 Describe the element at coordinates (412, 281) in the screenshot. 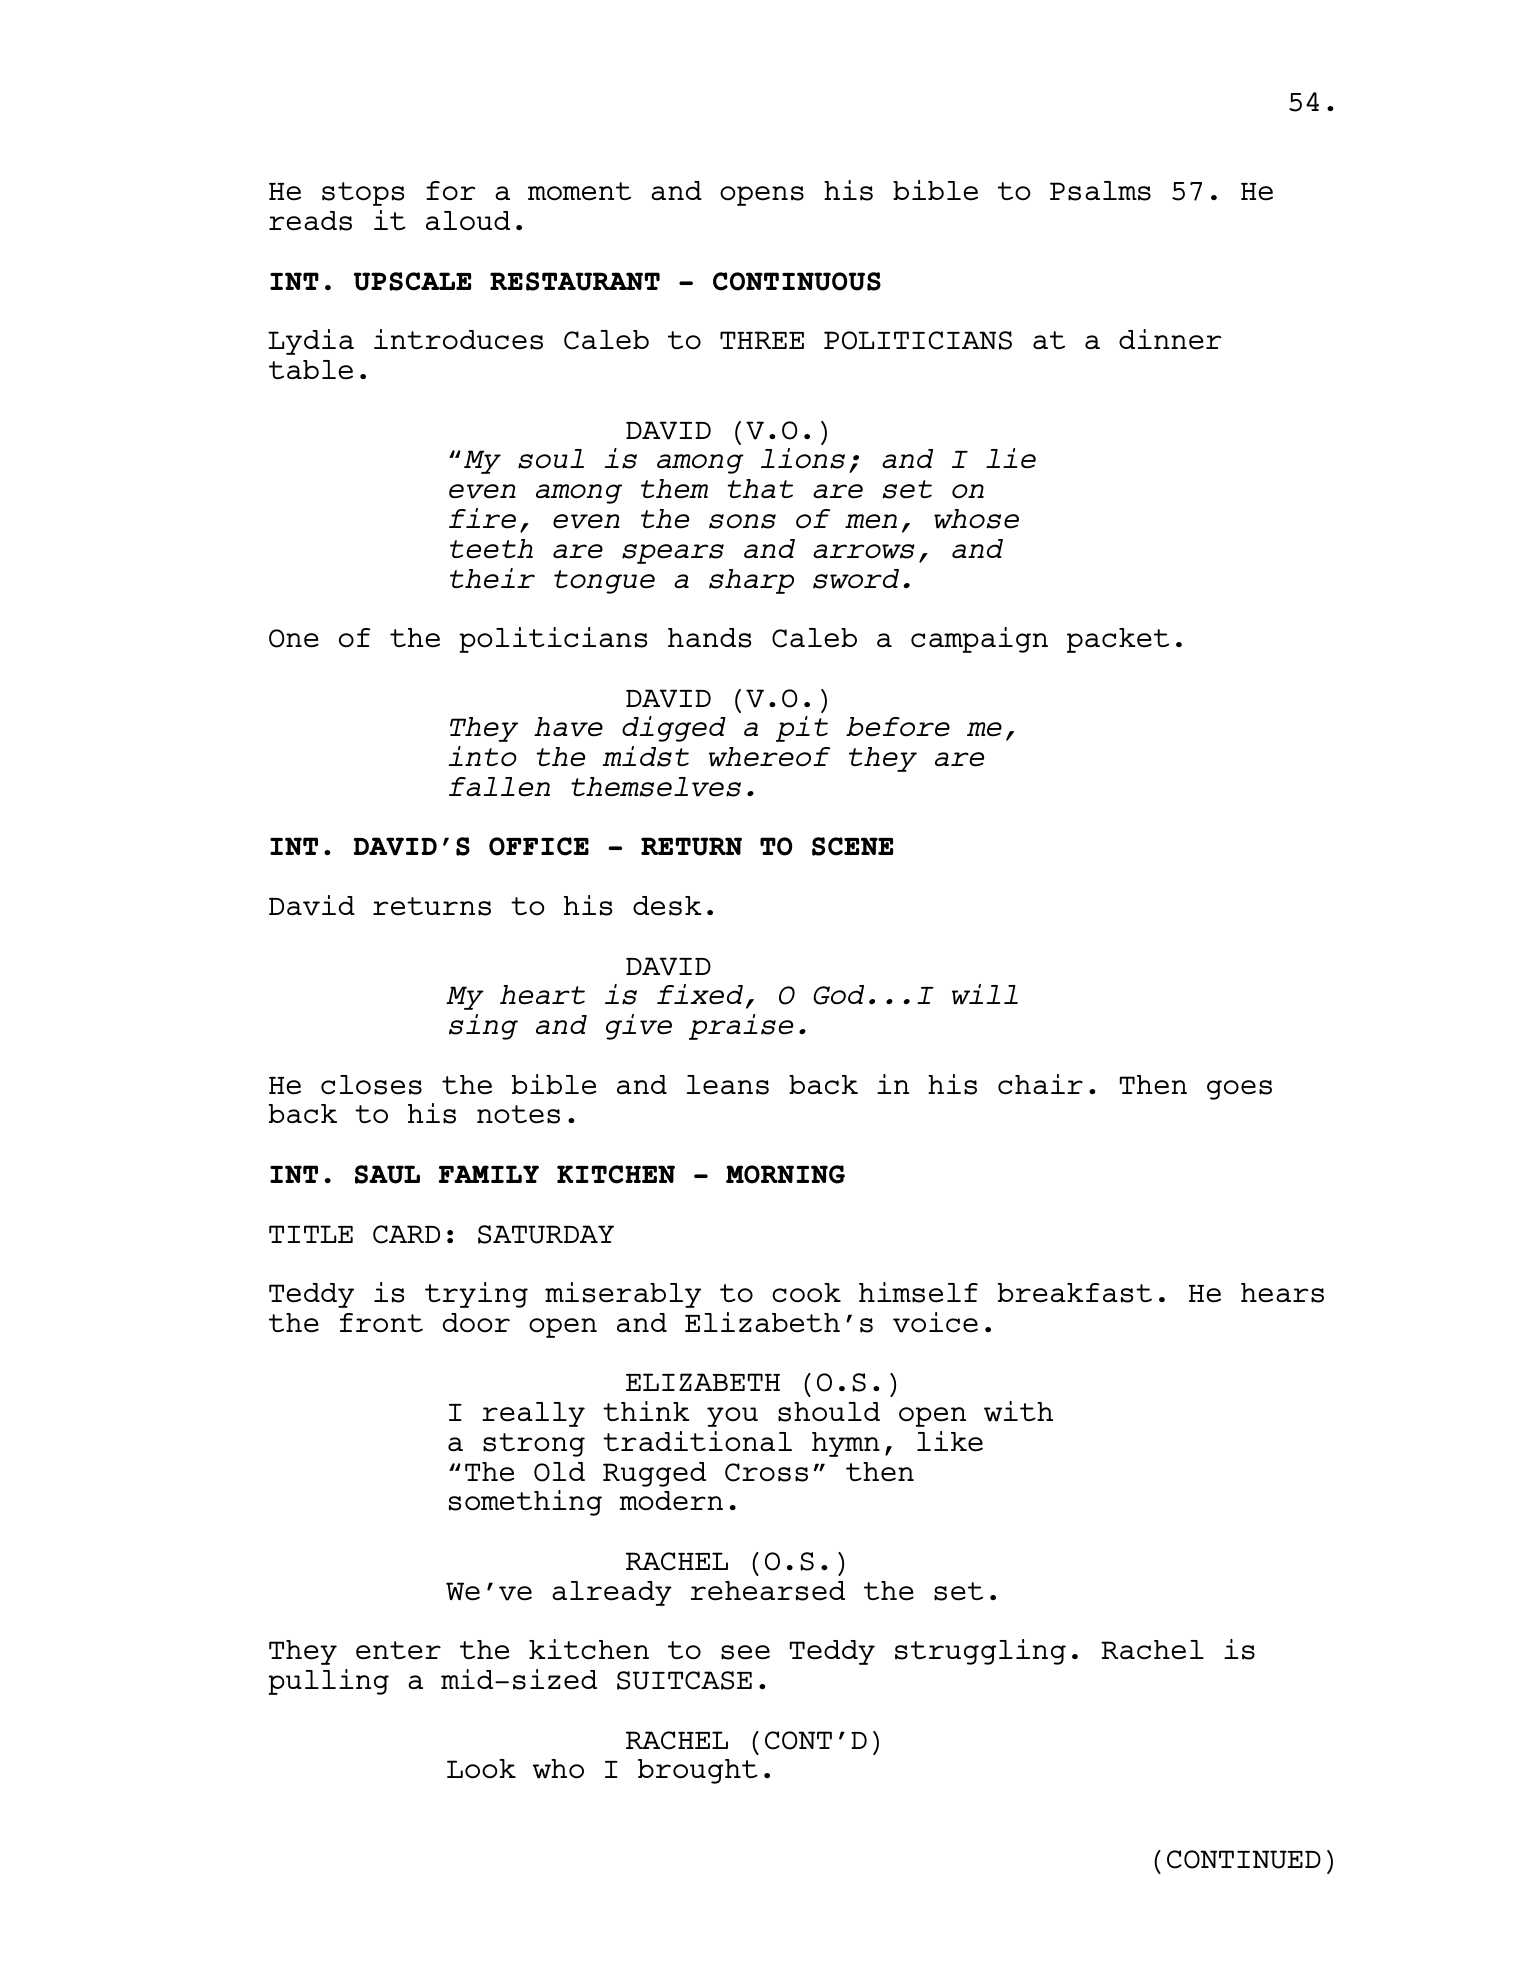

I see `UPSCALE` at that location.
